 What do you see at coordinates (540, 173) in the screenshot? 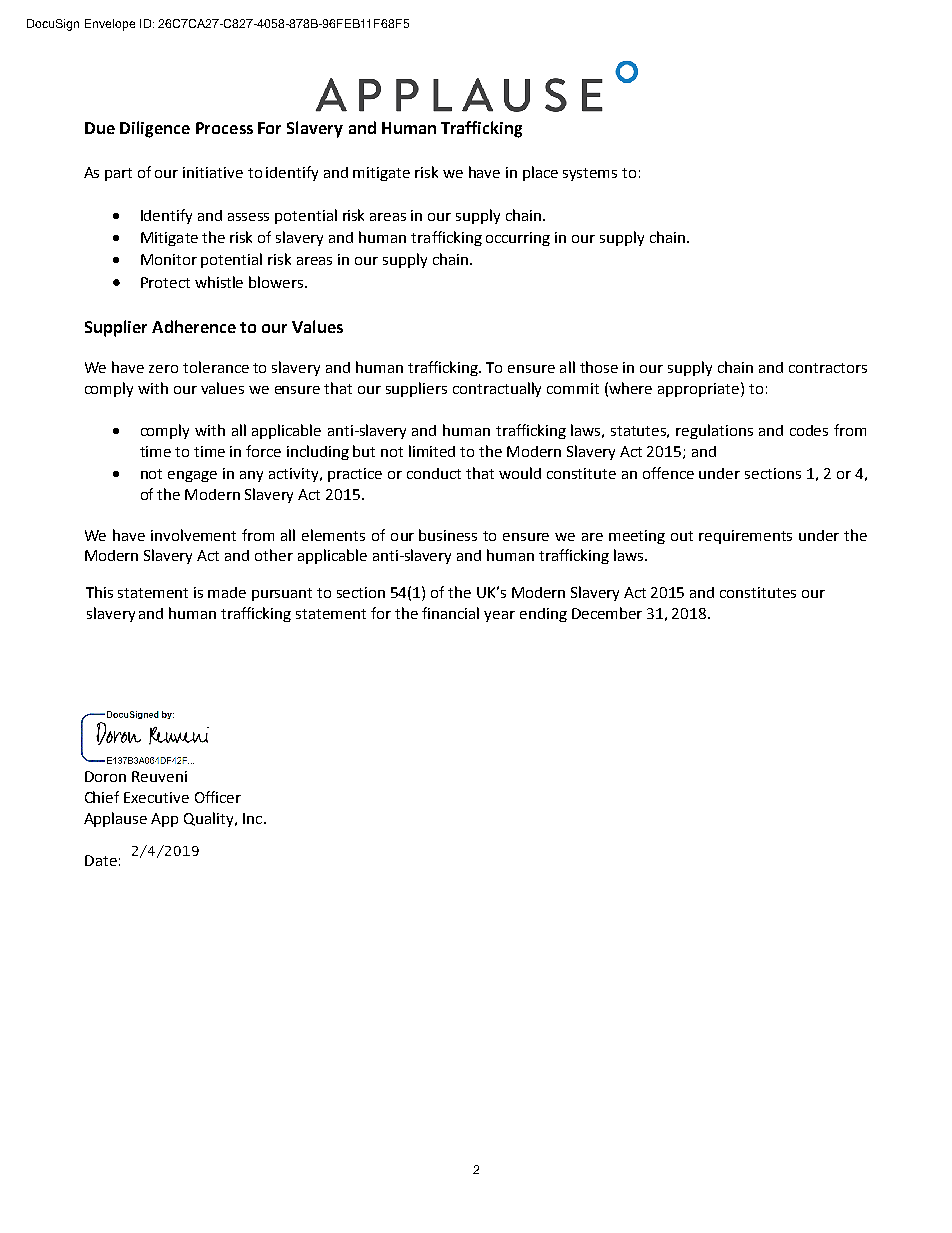
I see `place` at bounding box center [540, 173].
